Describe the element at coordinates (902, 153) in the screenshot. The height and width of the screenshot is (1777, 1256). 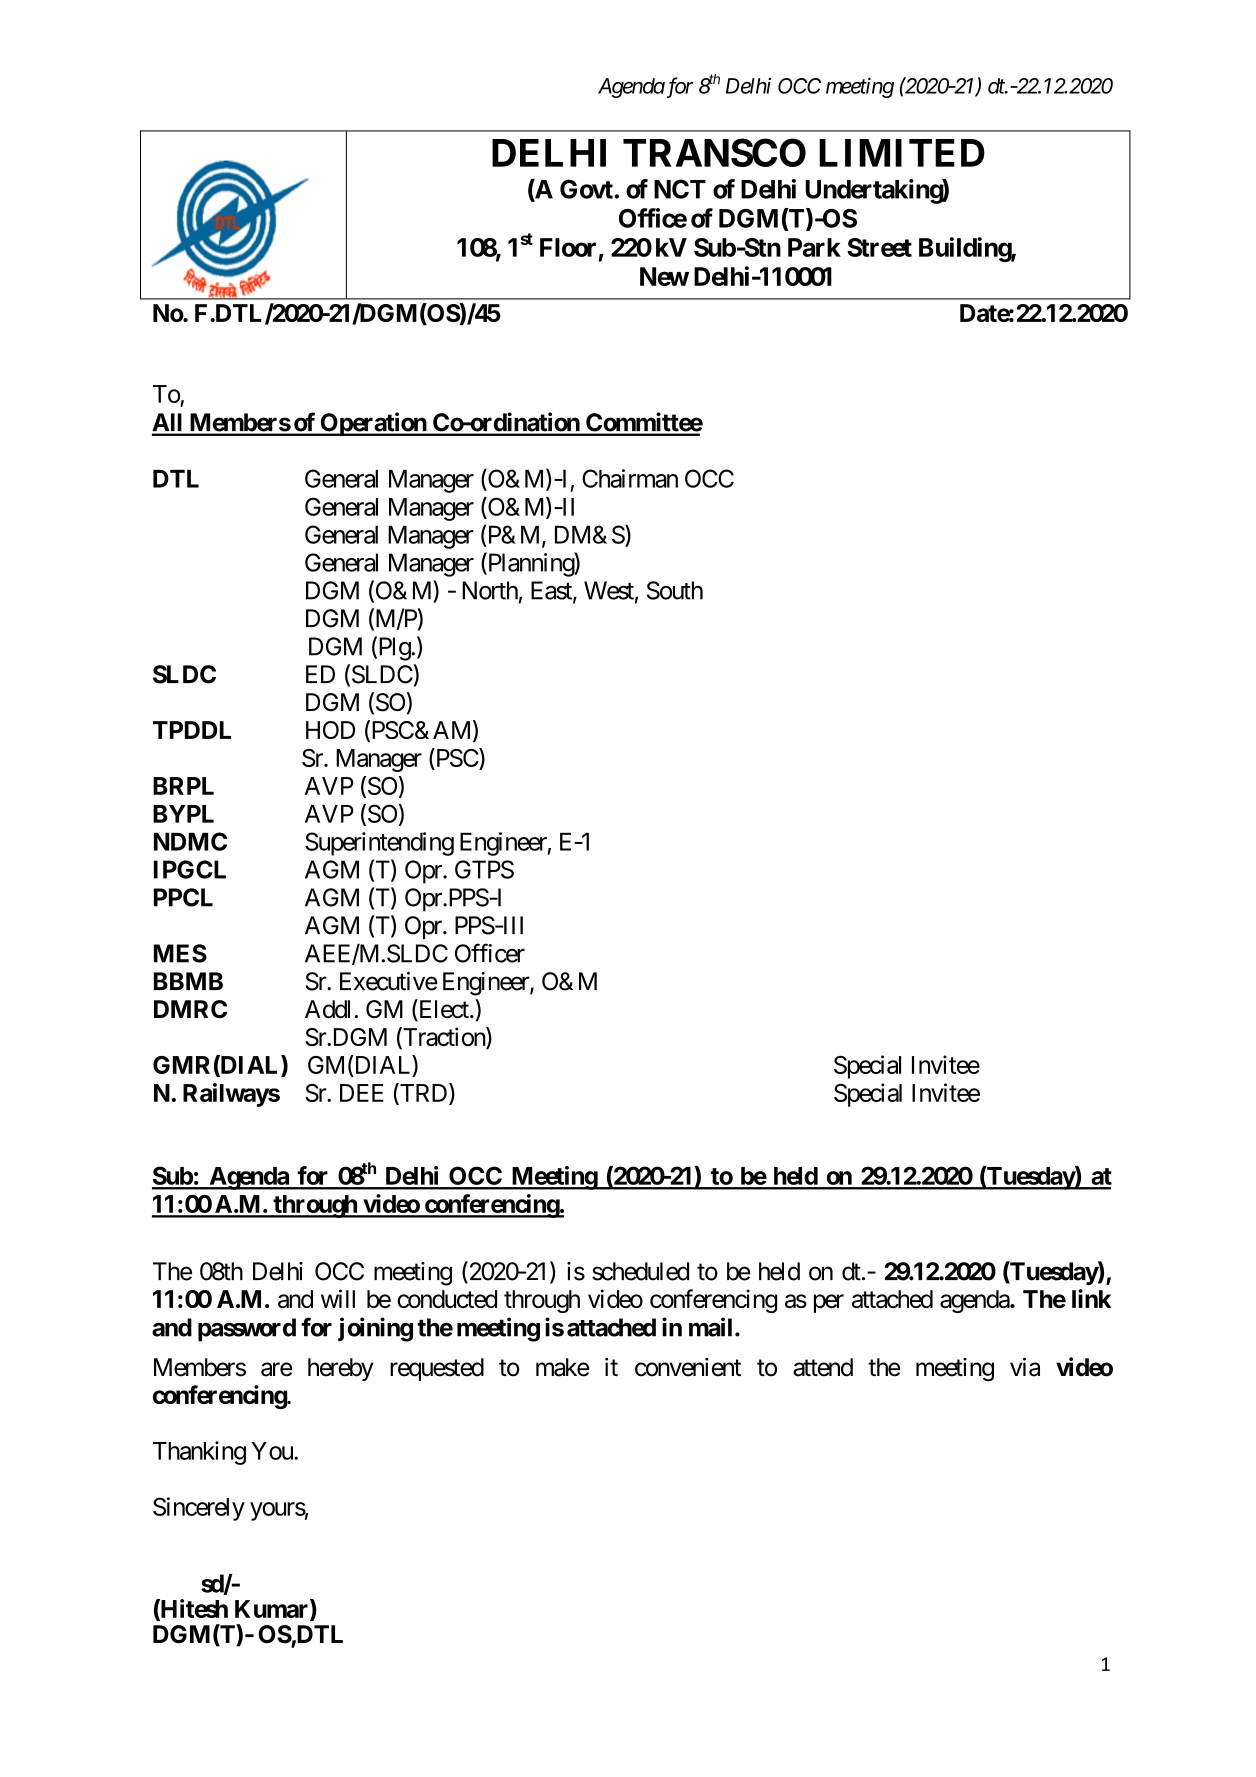
I see `LIMITED` at that location.
